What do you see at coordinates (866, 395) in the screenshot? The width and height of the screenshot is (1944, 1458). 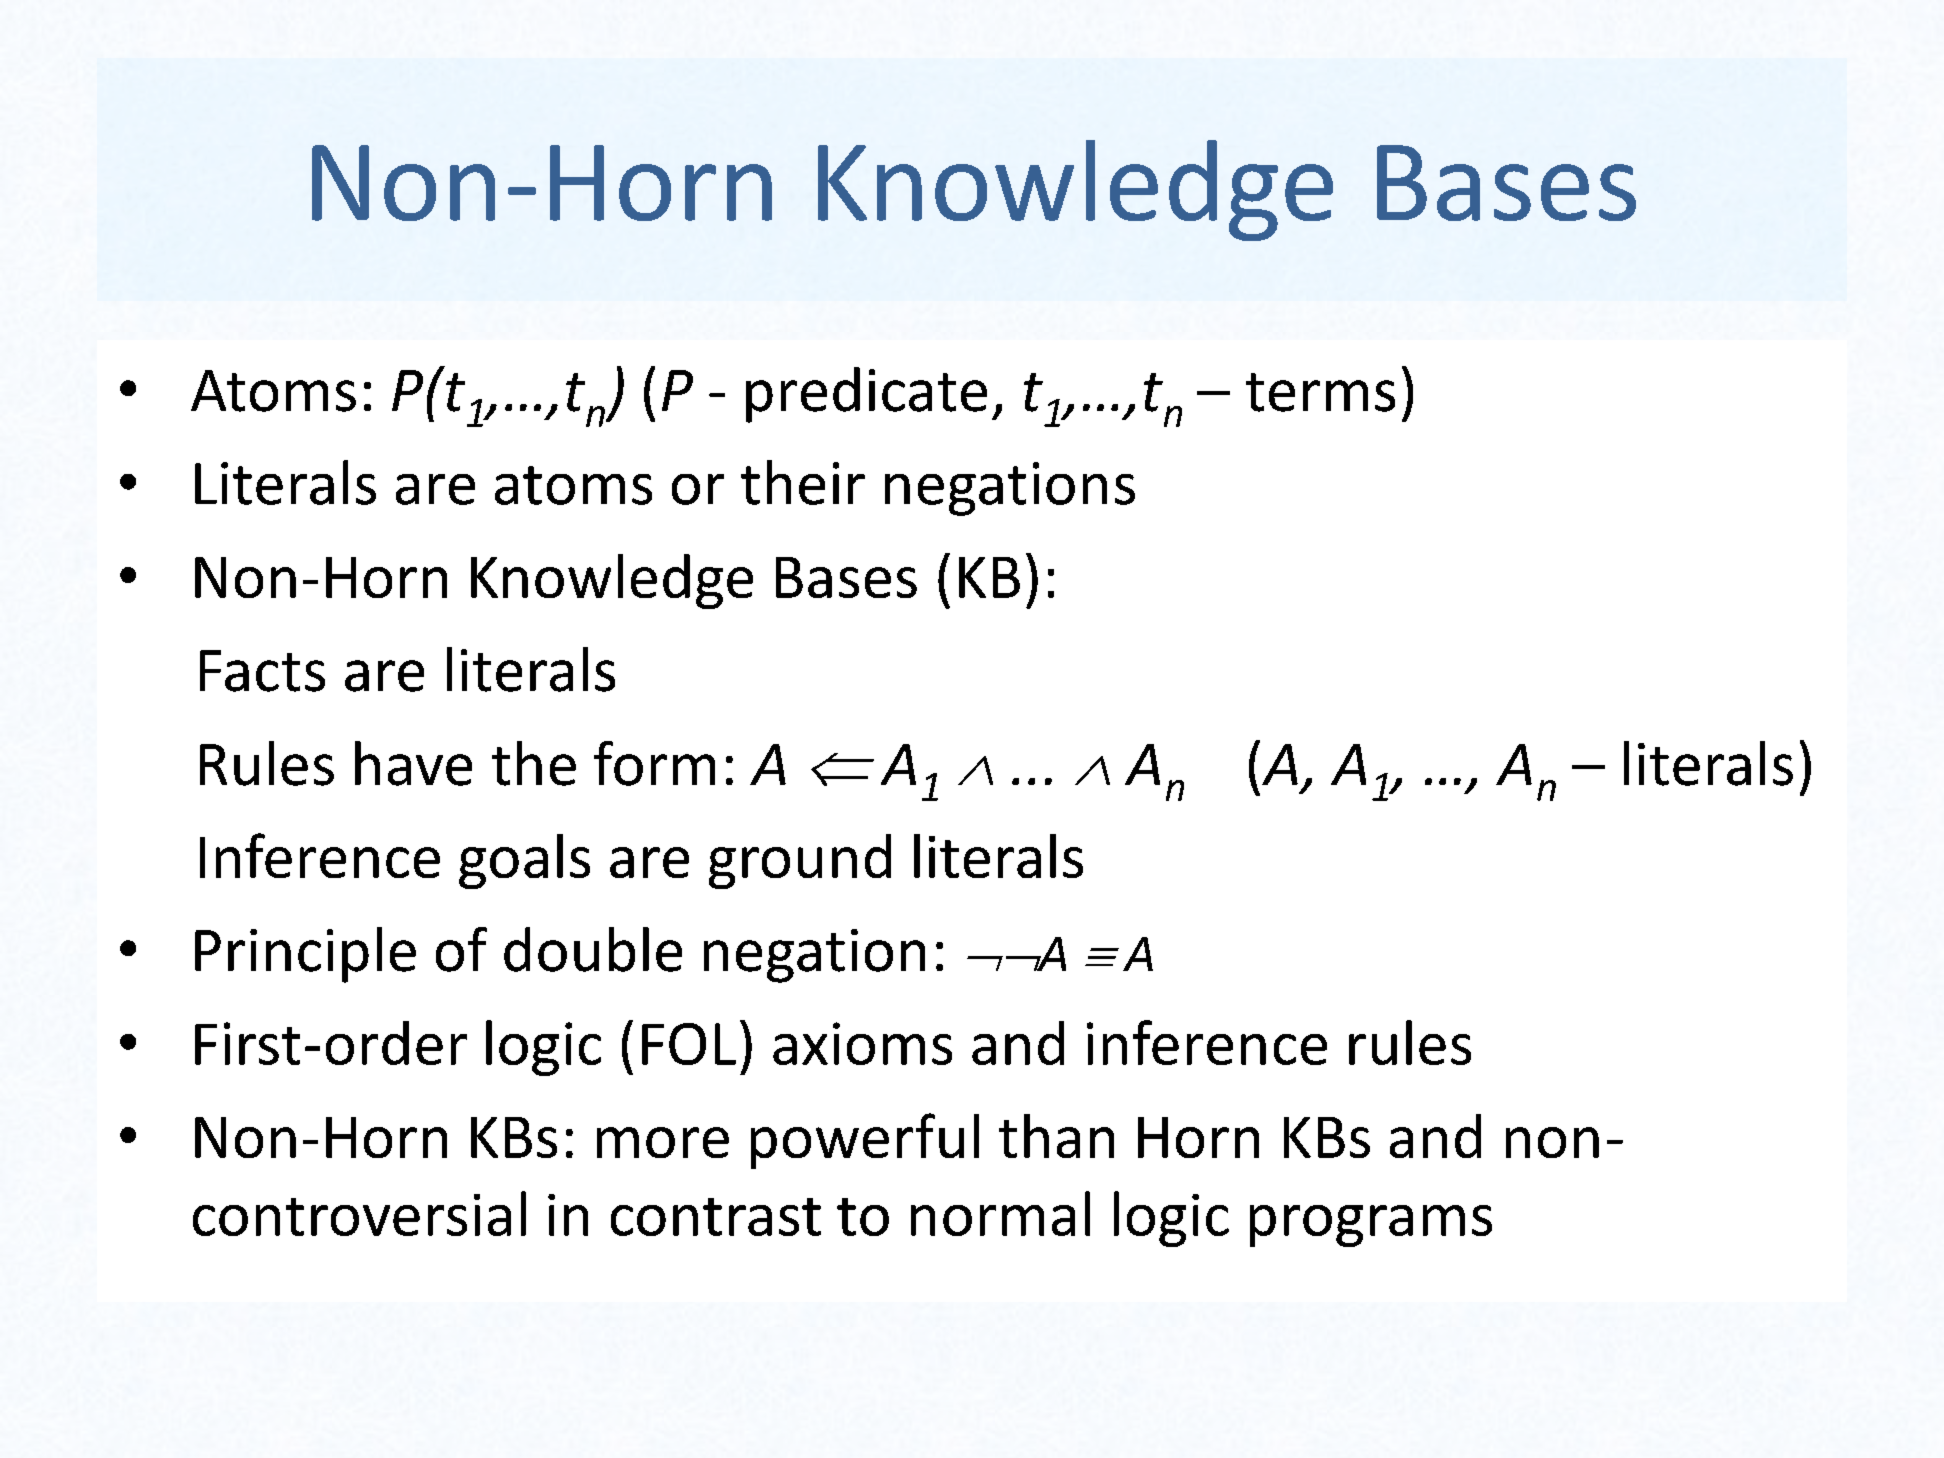 I see `predicate` at bounding box center [866, 395].
